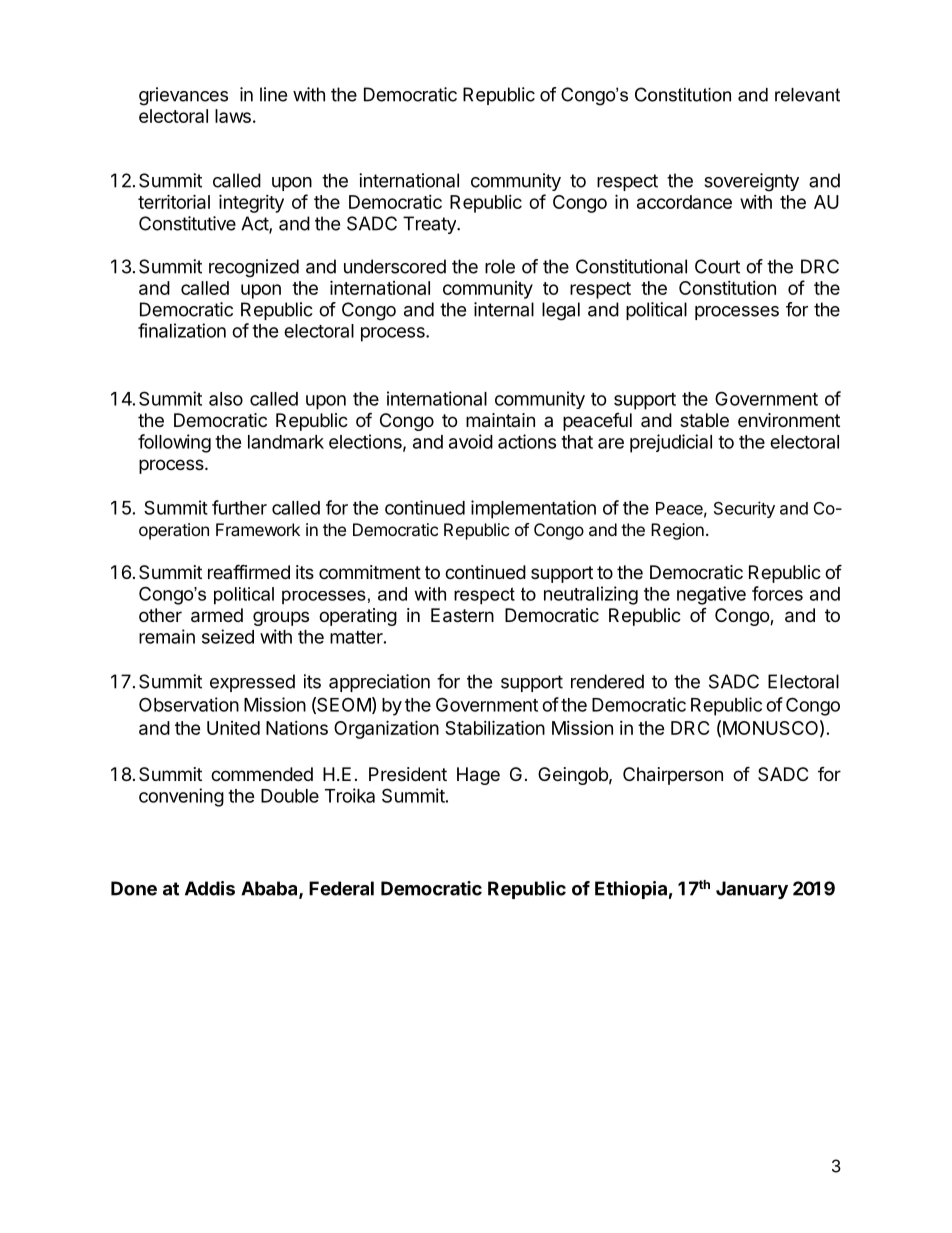  I want to click on expressed, so click(252, 683).
